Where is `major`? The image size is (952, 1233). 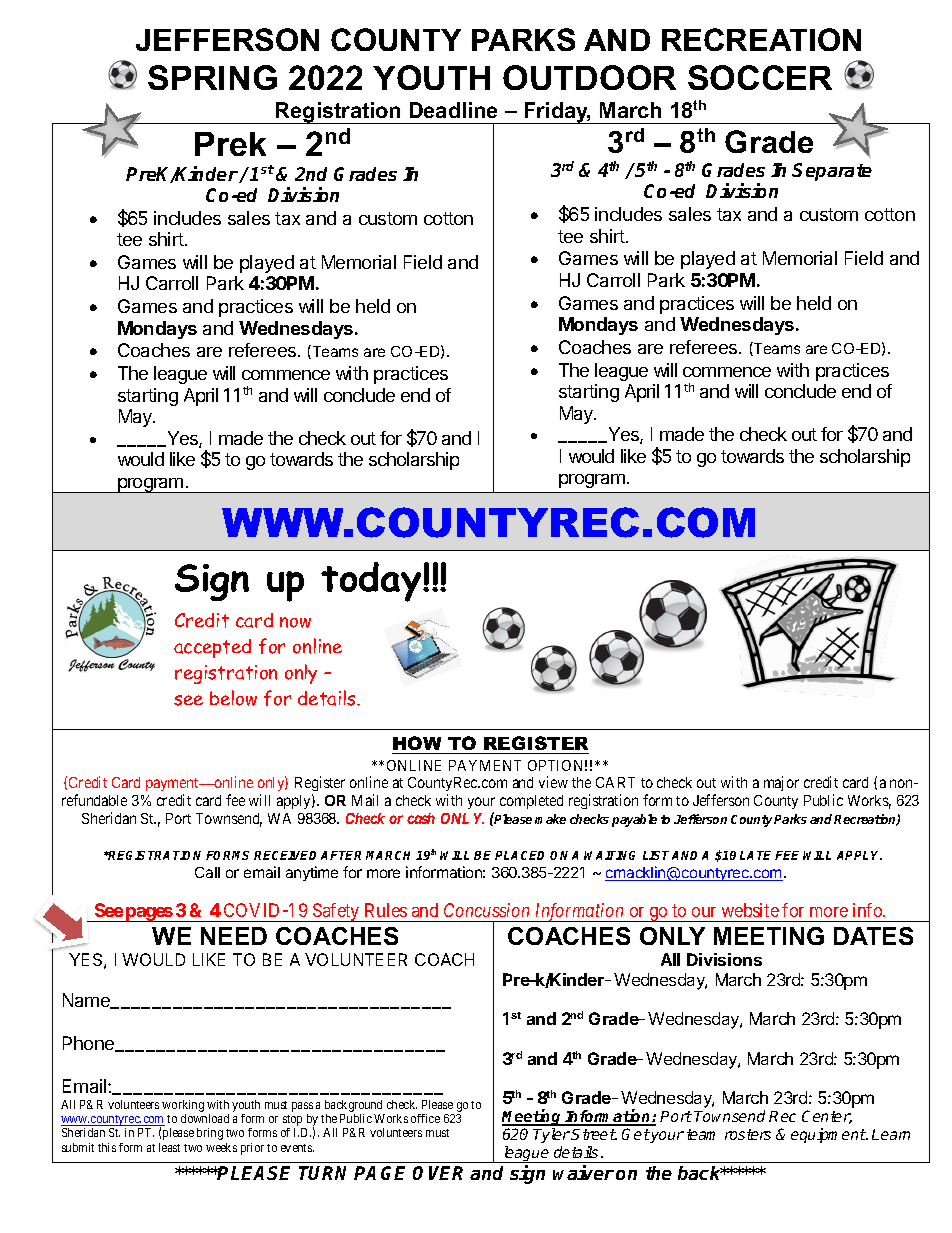
major is located at coordinates (781, 783).
